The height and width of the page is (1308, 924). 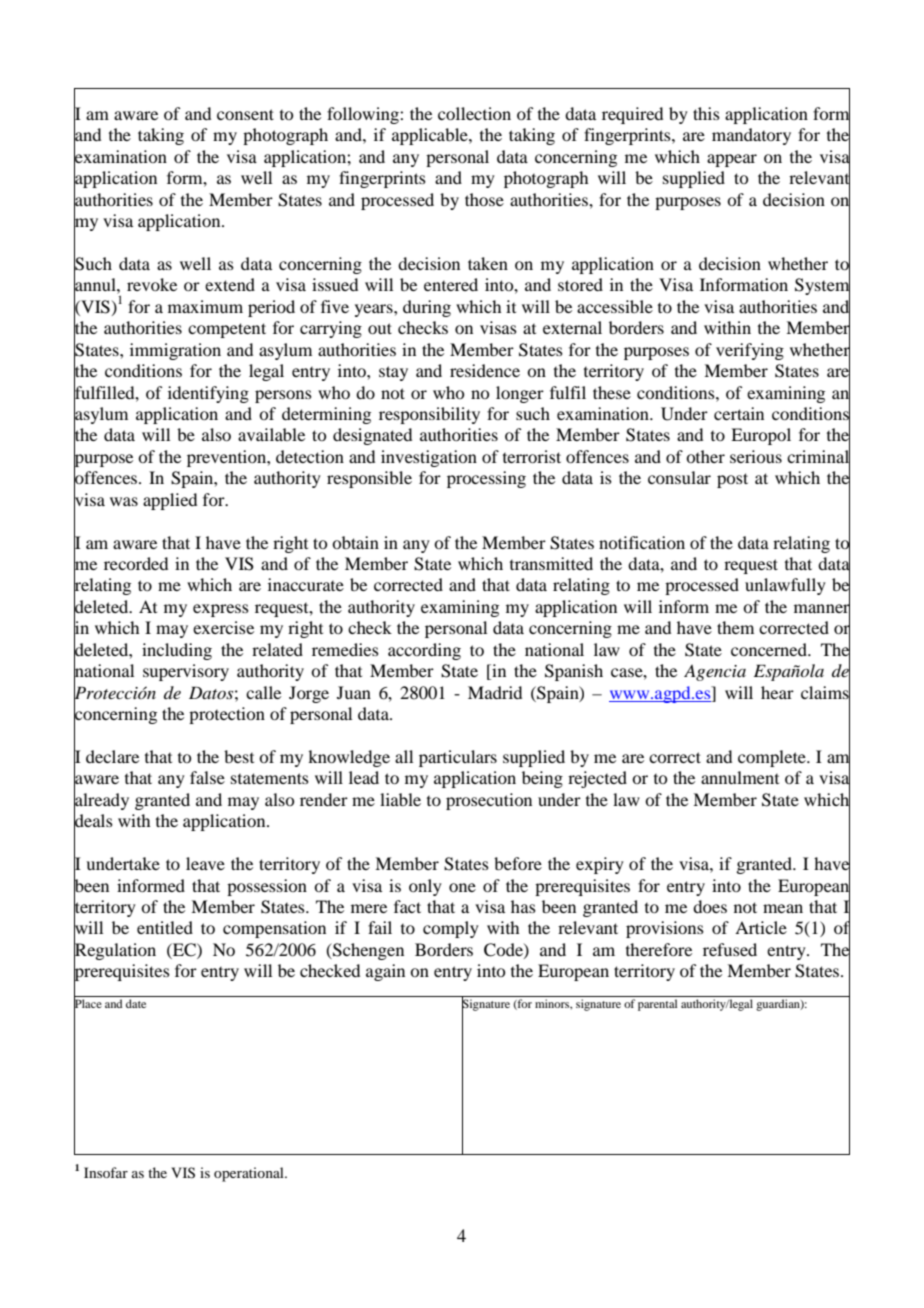 What do you see at coordinates (489, 801) in the page?
I see `prosecution` at bounding box center [489, 801].
